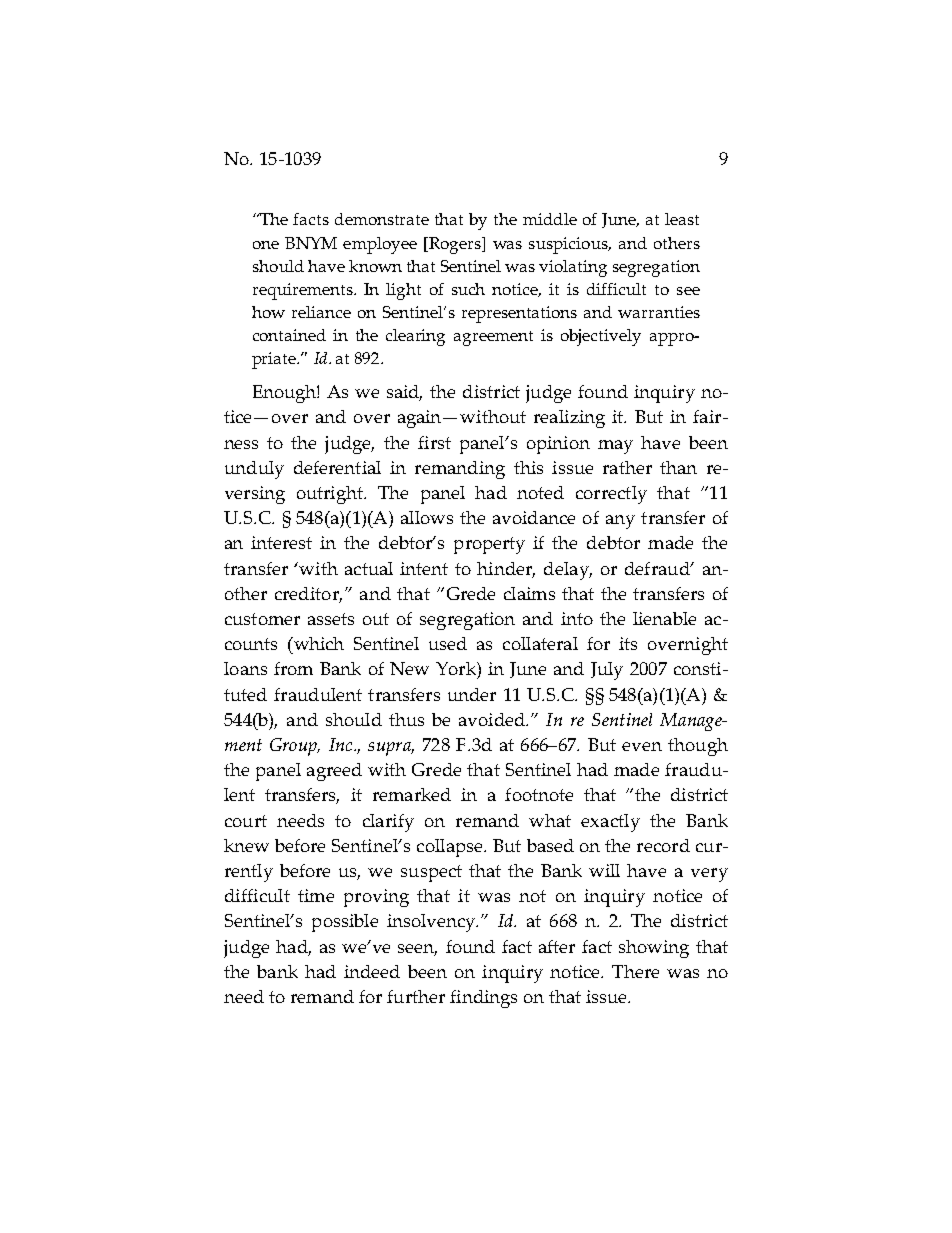 The width and height of the screenshot is (952, 1233). Describe the element at coordinates (682, 219) in the screenshot. I see `least` at that location.
